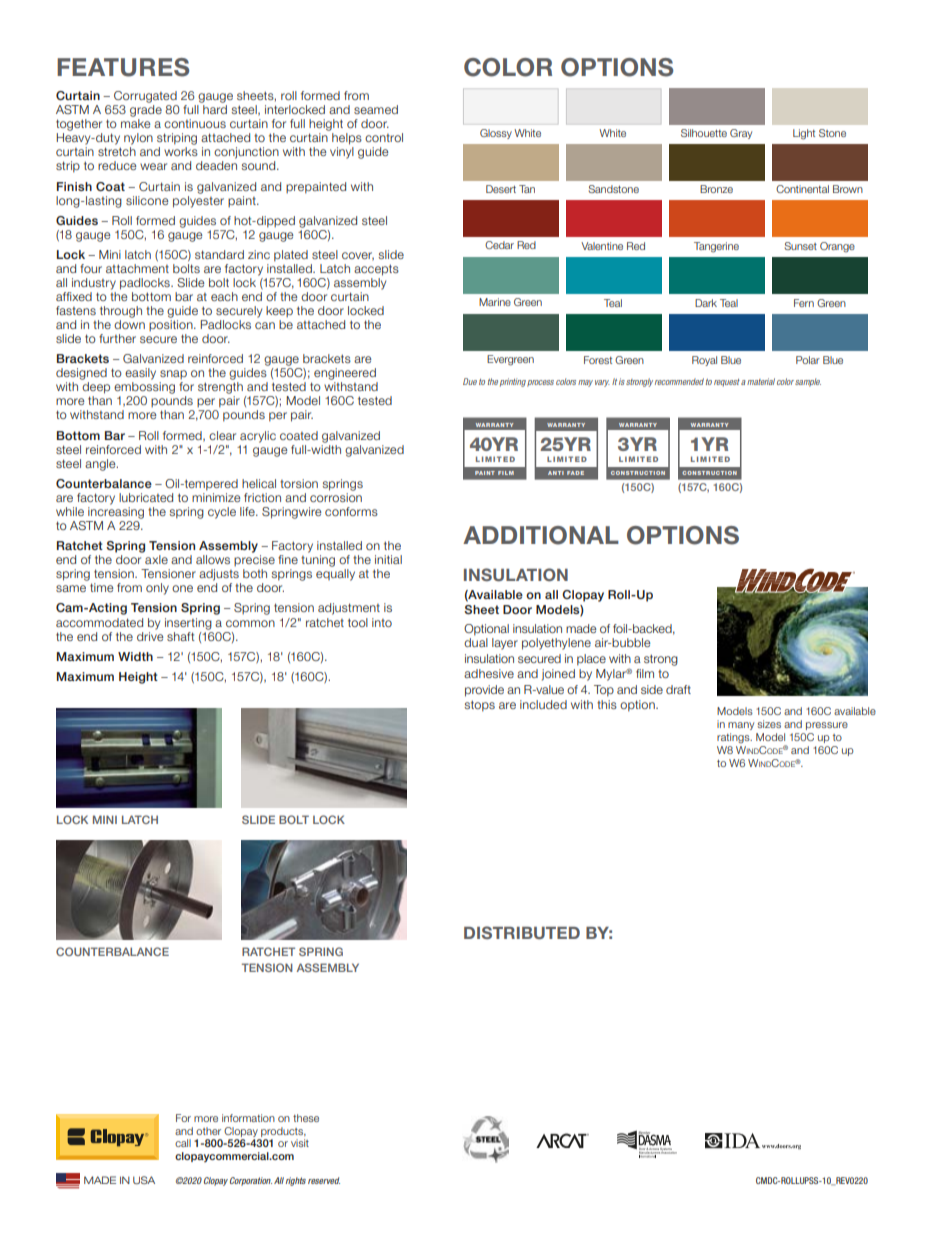 The width and height of the screenshot is (952, 1233). Describe the element at coordinates (522, 933) in the screenshot. I see `DISTRIBUTED` at that location.
